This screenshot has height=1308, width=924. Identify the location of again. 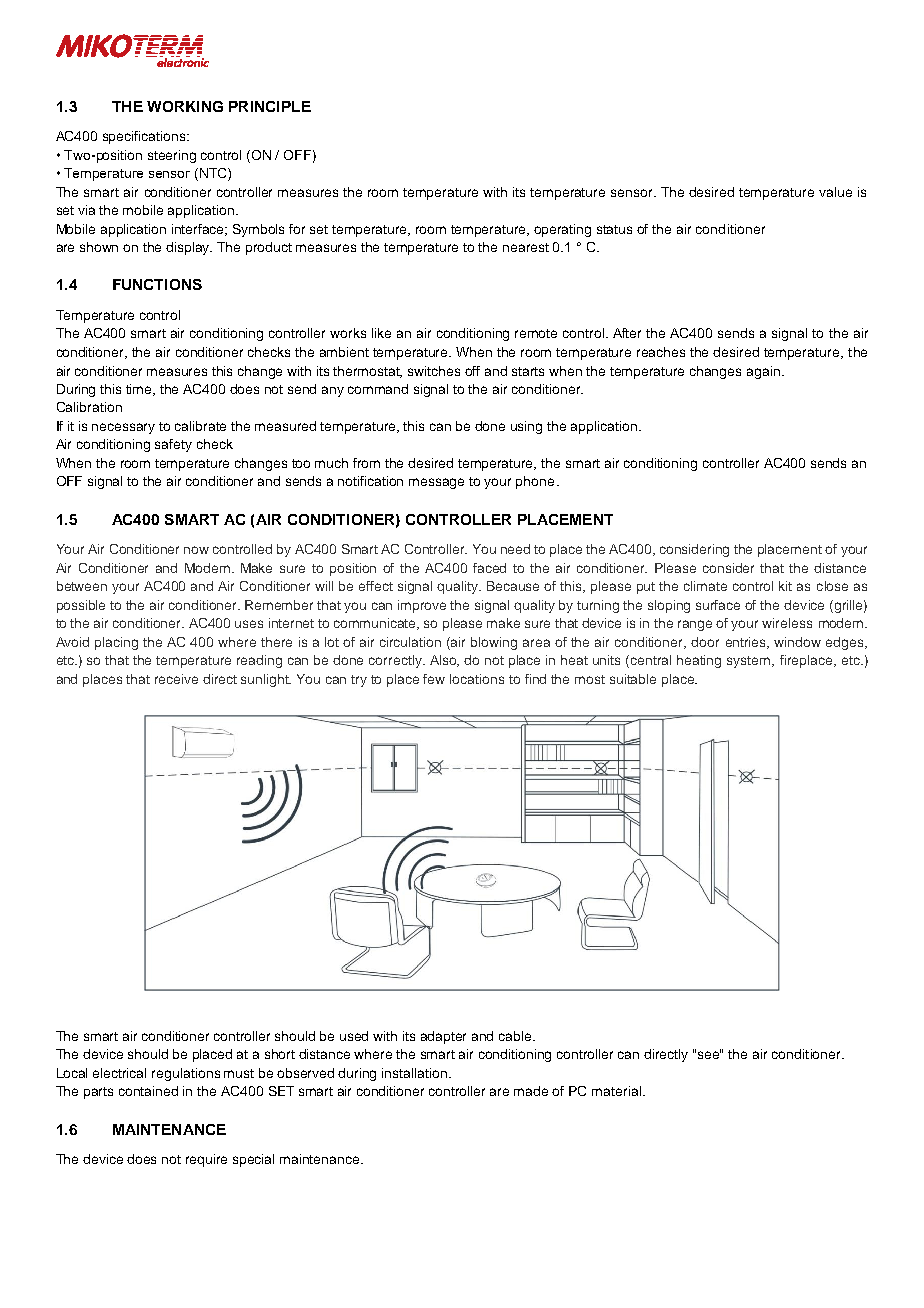
(763, 372).
